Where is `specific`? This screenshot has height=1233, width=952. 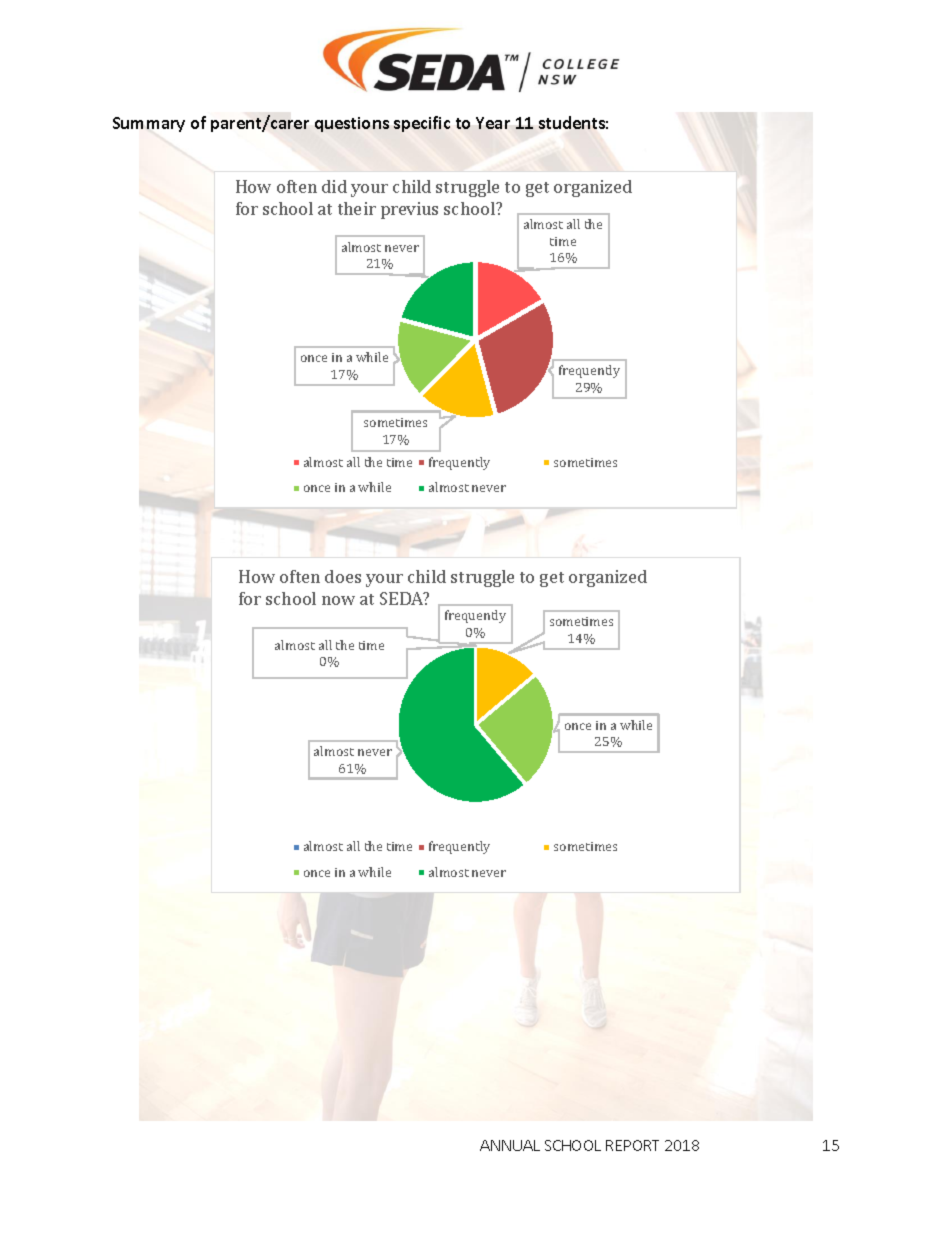
specific is located at coordinates (422, 124).
